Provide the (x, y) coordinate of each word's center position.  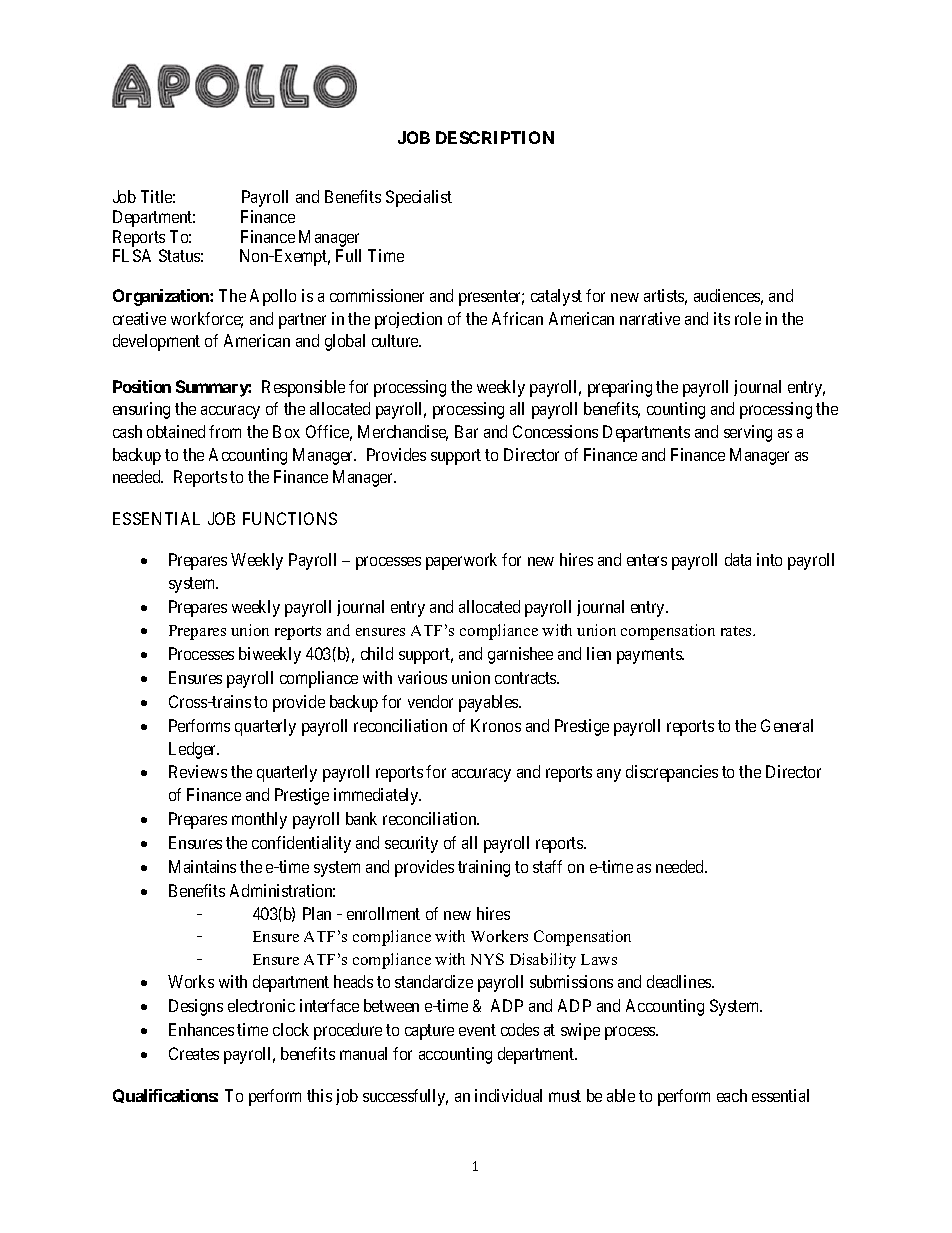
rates (737, 631)
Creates (194, 1053)
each (732, 1095)
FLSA (132, 255)
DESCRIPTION (495, 137)
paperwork (461, 561)
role (748, 318)
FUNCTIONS (290, 518)
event (477, 1030)
